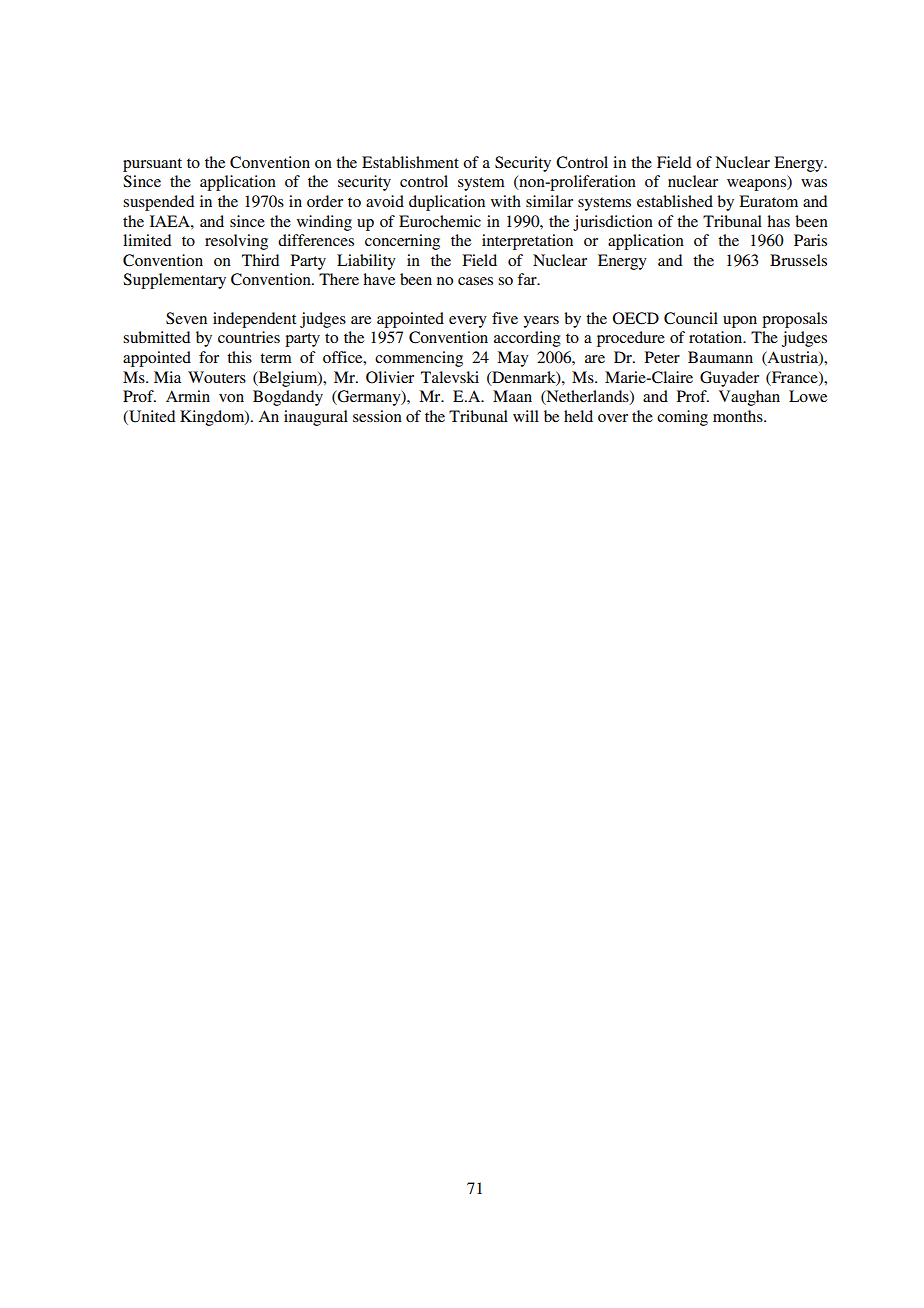  Describe the element at coordinates (468, 322) in the page. I see `every` at that location.
